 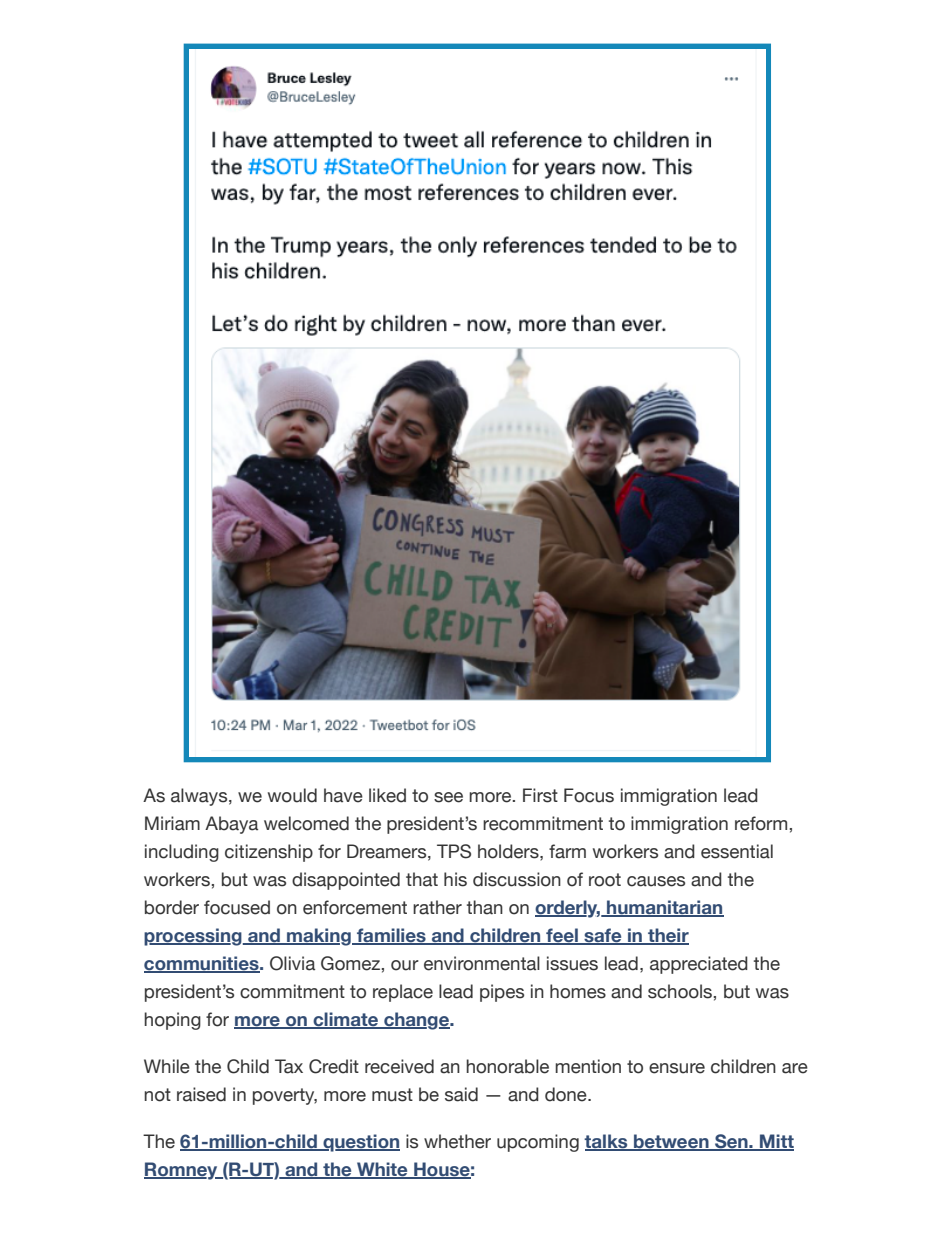 I want to click on Abaya, so click(x=231, y=825).
